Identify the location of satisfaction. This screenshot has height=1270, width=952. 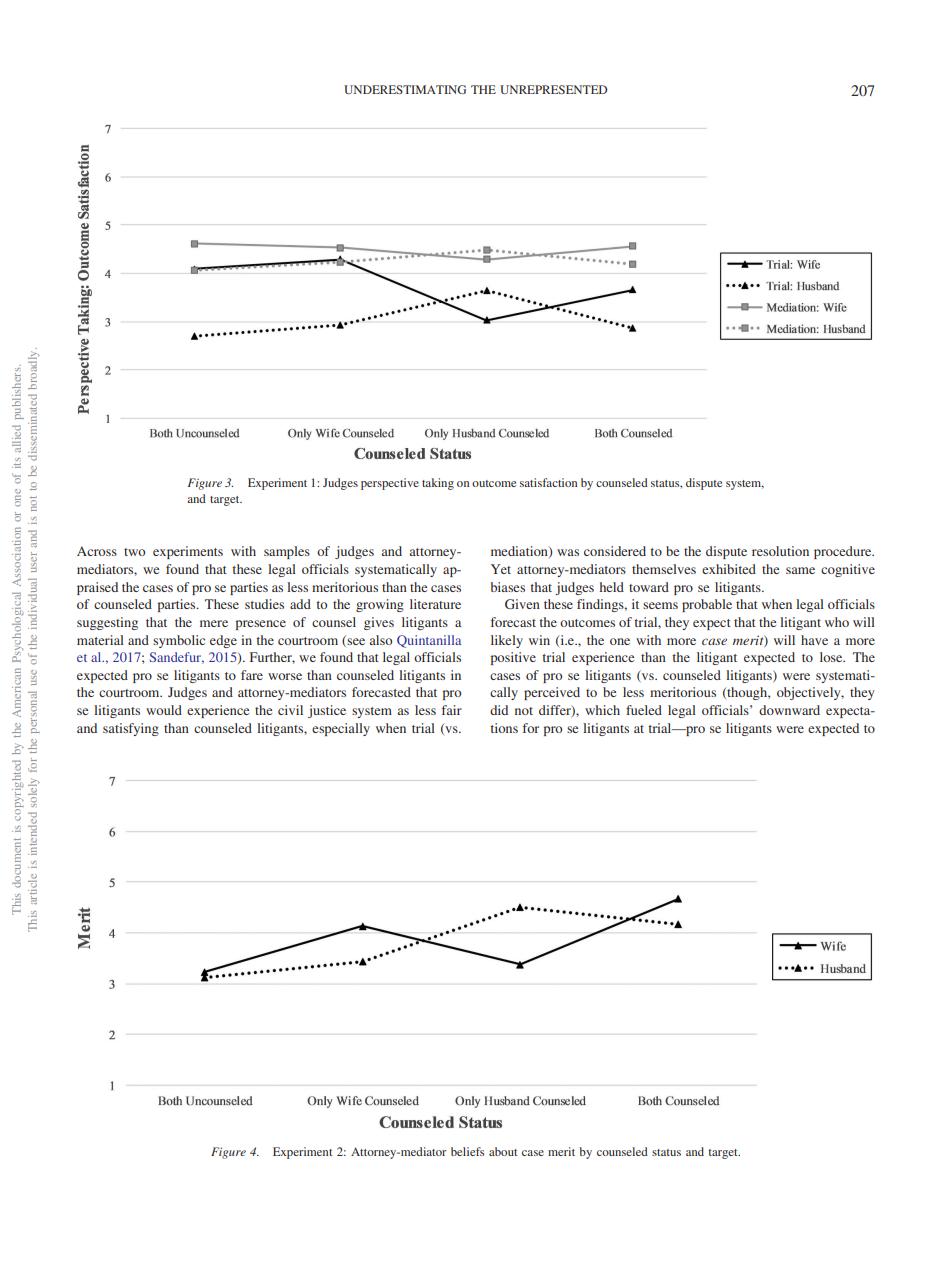
(548, 482).
